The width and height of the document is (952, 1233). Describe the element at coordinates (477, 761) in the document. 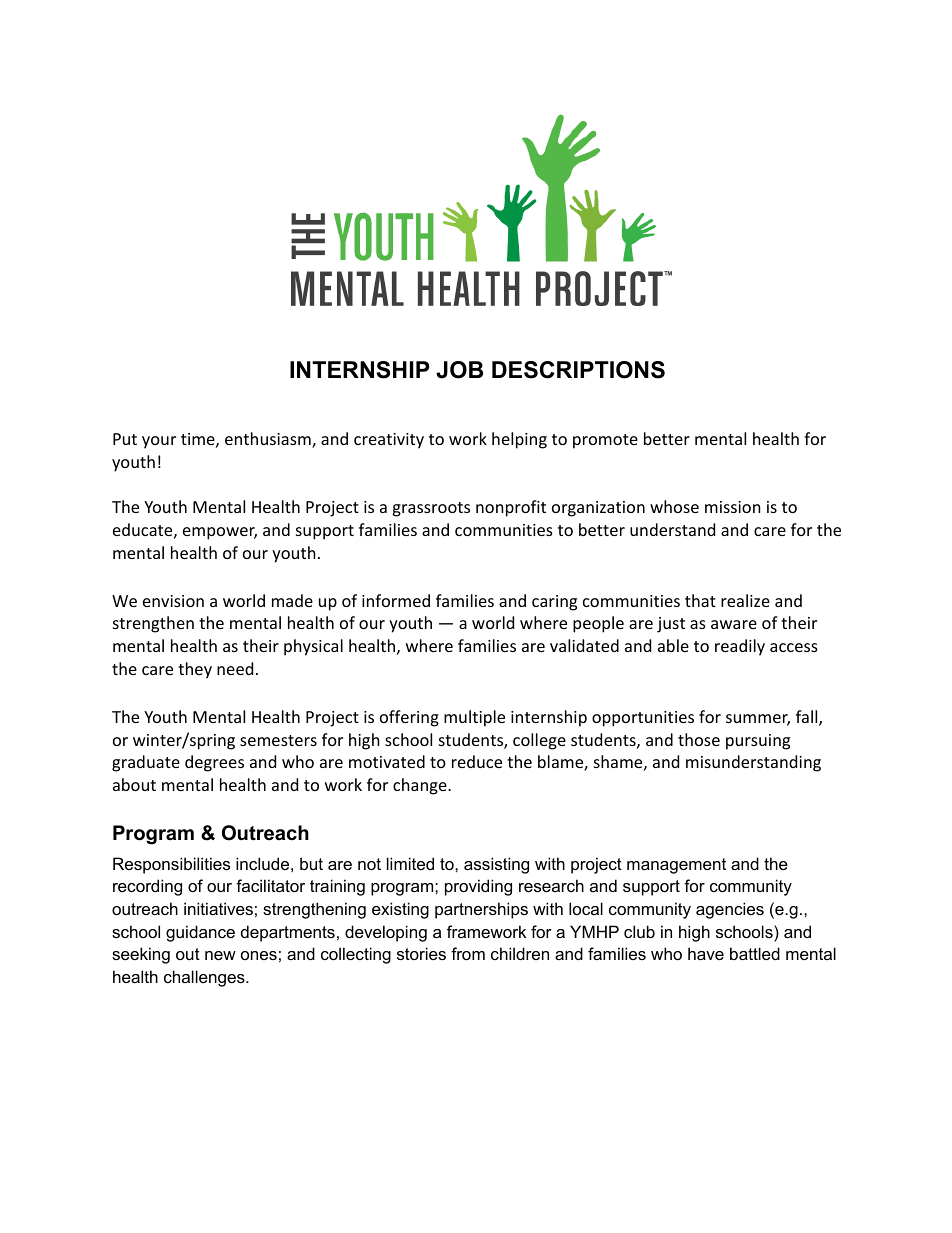

I see `reduce` at that location.
